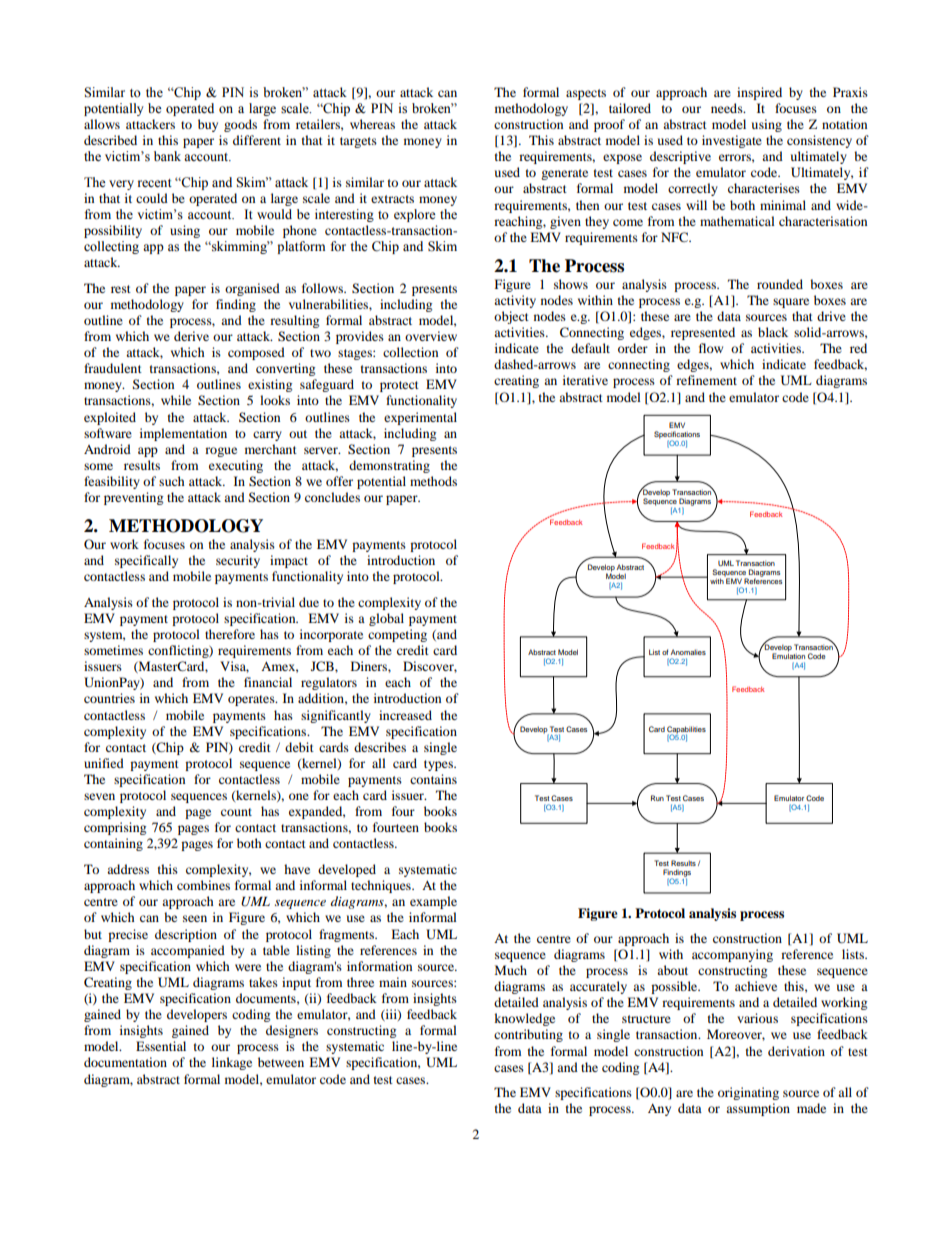 The width and height of the image is (952, 1233). What do you see at coordinates (172, 481) in the image?
I see `such` at bounding box center [172, 481].
